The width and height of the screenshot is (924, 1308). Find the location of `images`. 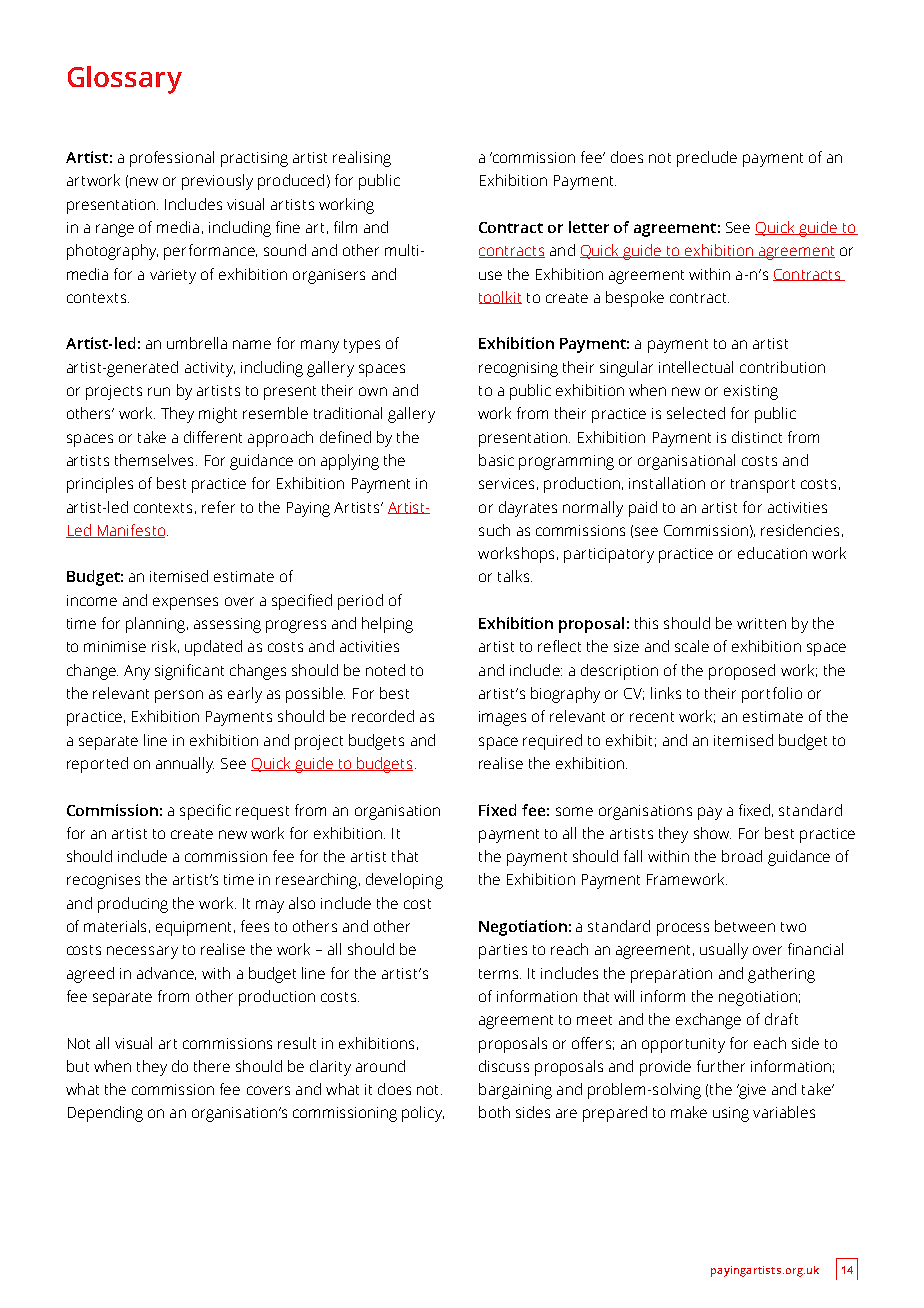

images is located at coordinates (502, 718).
